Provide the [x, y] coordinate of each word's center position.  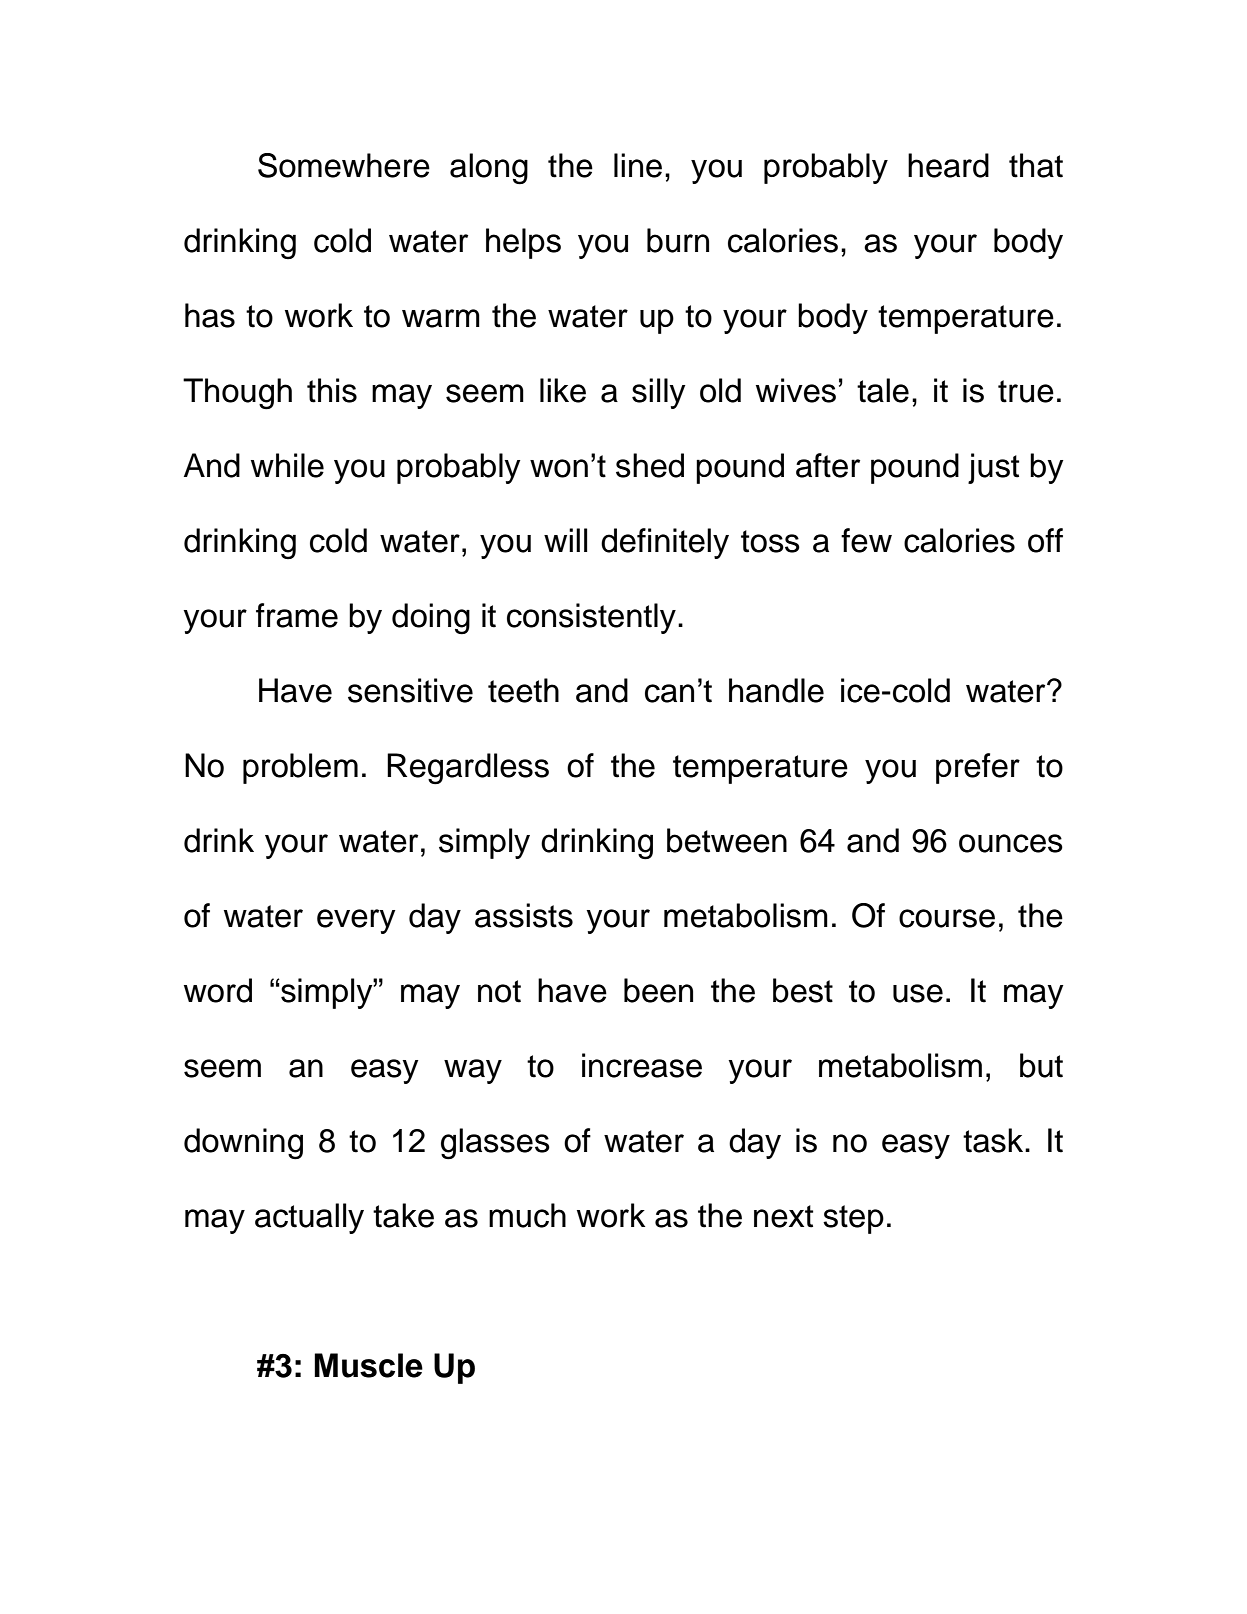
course [947, 918]
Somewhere [344, 165]
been [658, 990]
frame [297, 615]
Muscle [368, 1365]
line [638, 165]
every [356, 921]
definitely [665, 543]
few [866, 540]
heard [948, 165]
